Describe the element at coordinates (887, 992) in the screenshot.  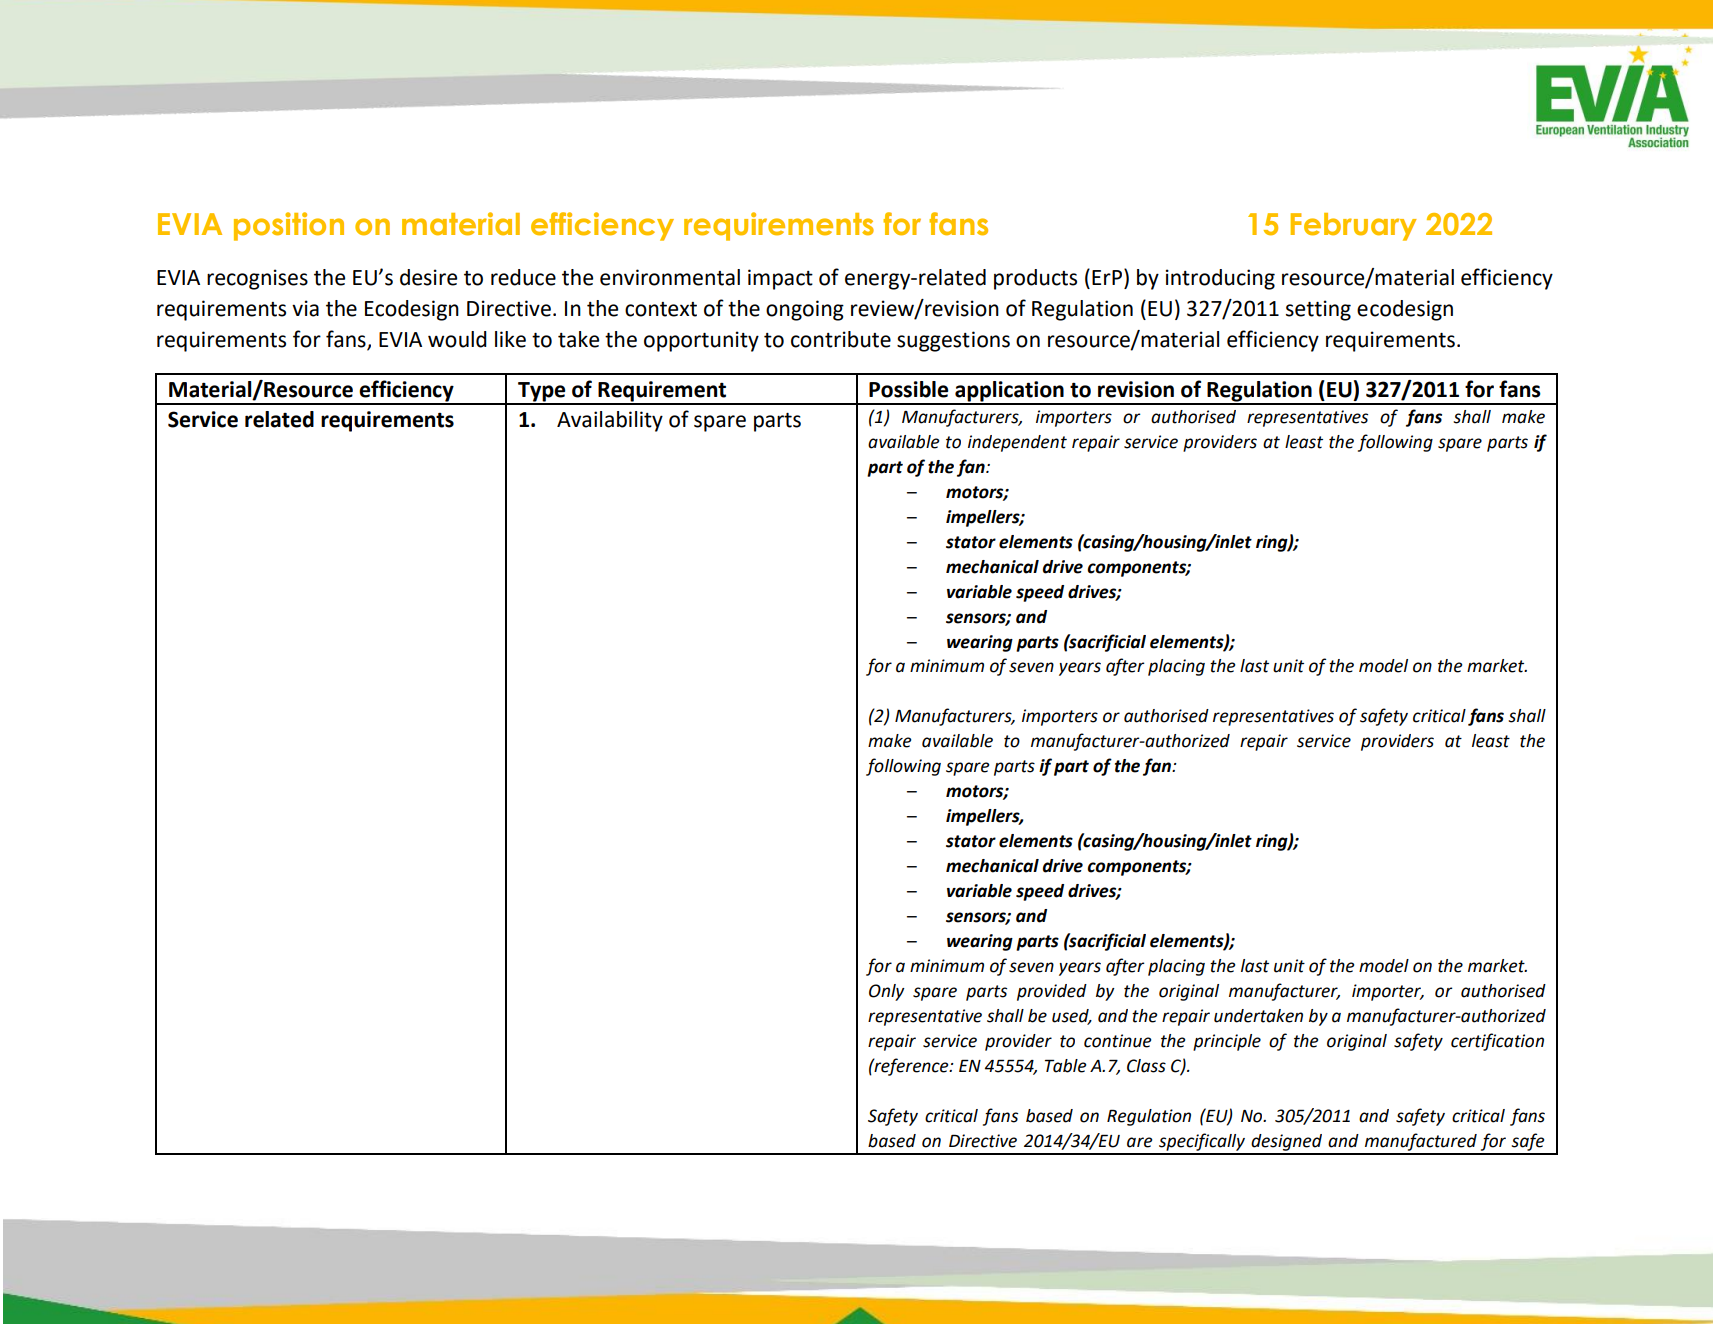
I see `Only` at that location.
